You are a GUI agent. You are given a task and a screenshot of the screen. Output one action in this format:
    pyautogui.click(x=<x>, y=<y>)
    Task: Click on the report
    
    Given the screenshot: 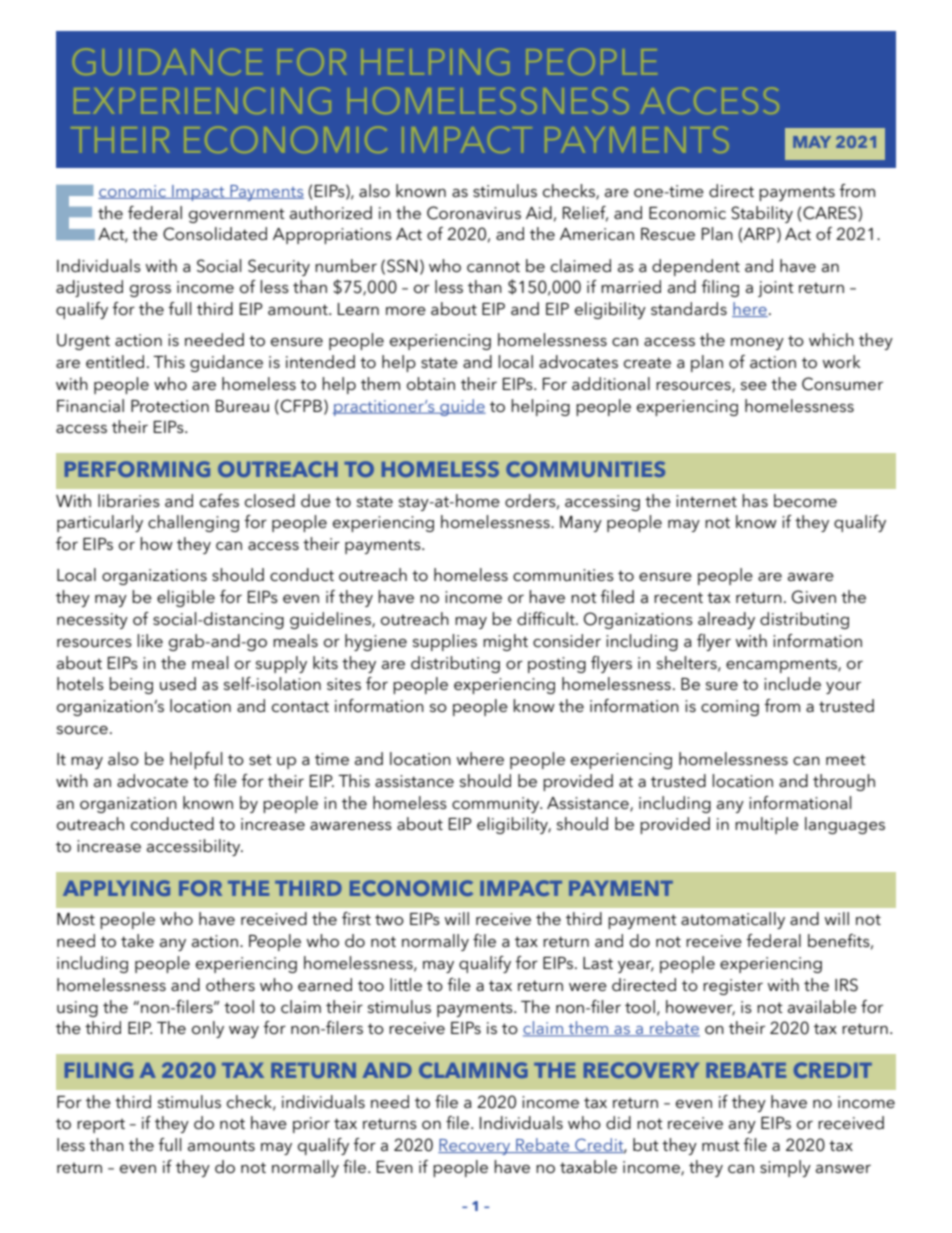 What is the action you would take?
    pyautogui.click(x=101, y=1126)
